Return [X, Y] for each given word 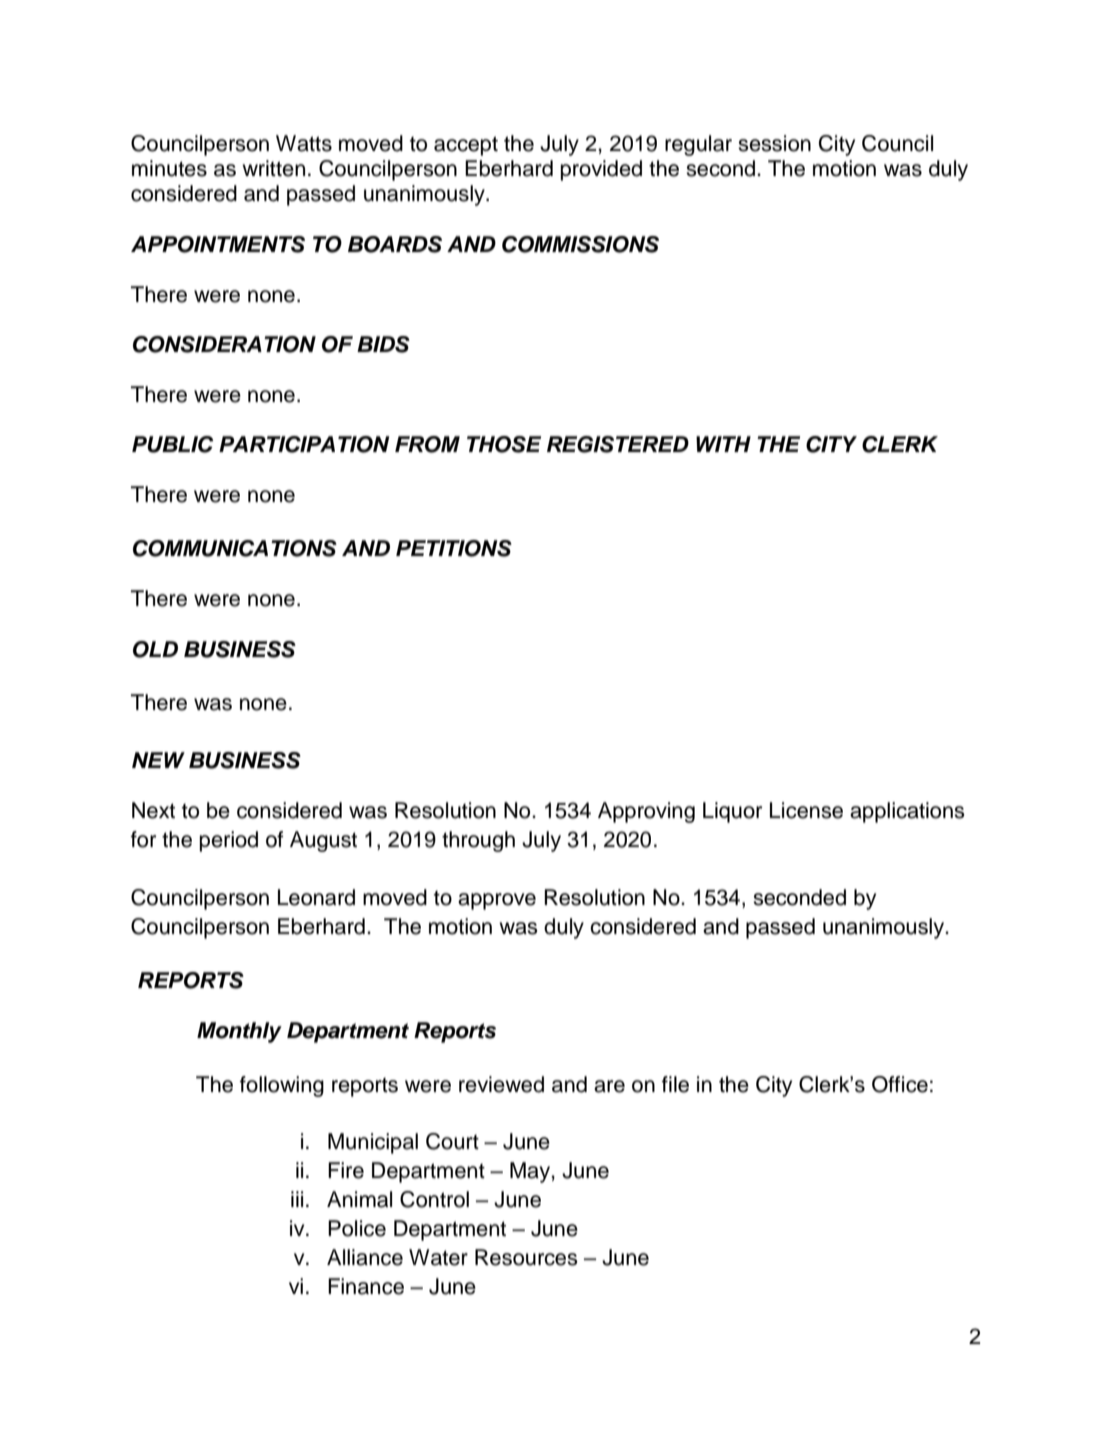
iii [297, 1199]
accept [466, 146]
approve [497, 901]
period [229, 841]
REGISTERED [618, 444]
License [806, 810]
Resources [526, 1257]
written [273, 168]
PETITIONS [454, 548]
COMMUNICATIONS [235, 548]
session [774, 143]
